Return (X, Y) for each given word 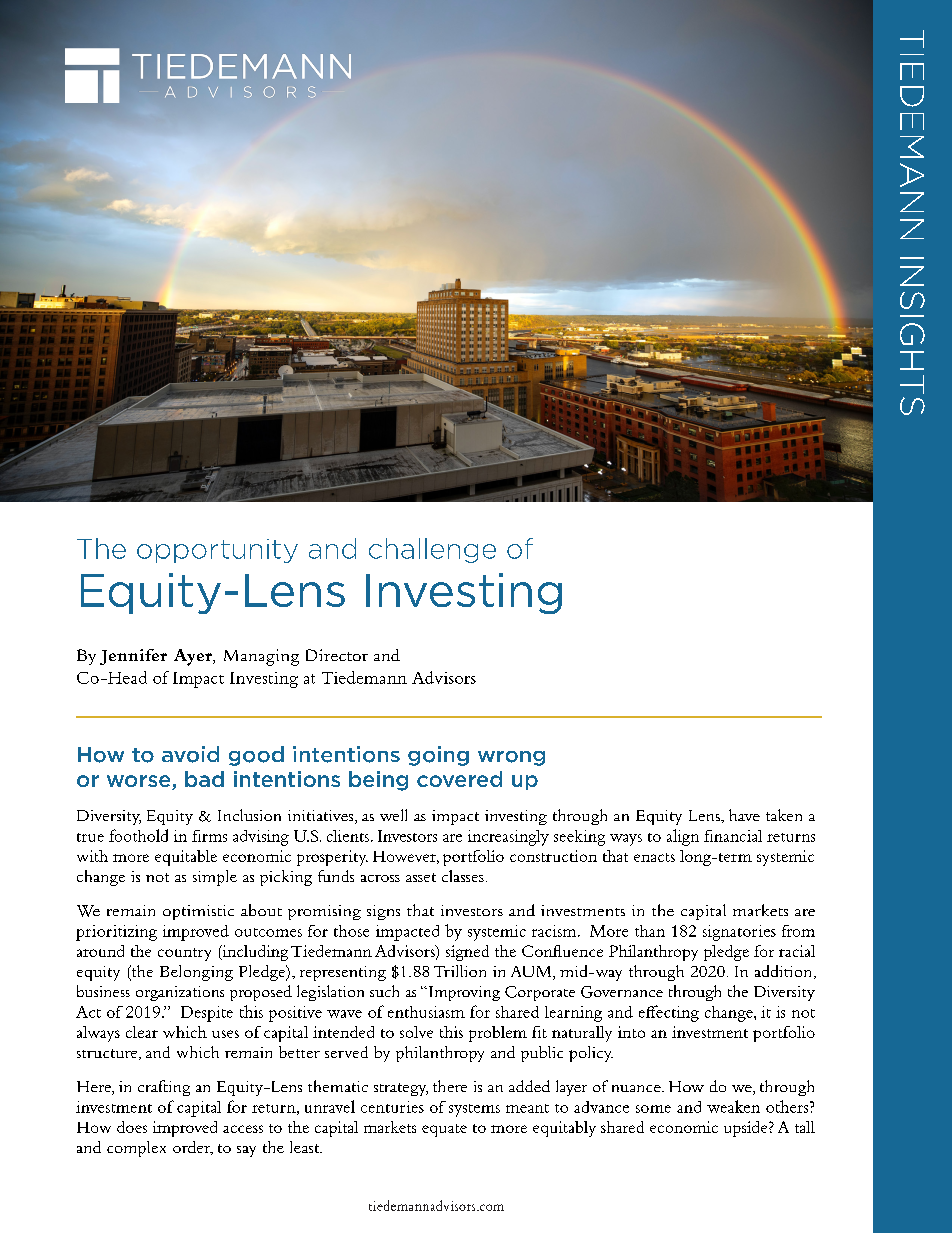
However (406, 857)
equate (444, 1130)
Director (337, 655)
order (193, 1148)
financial (733, 836)
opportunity (217, 551)
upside (747, 1129)
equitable (186, 858)
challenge (432, 550)
